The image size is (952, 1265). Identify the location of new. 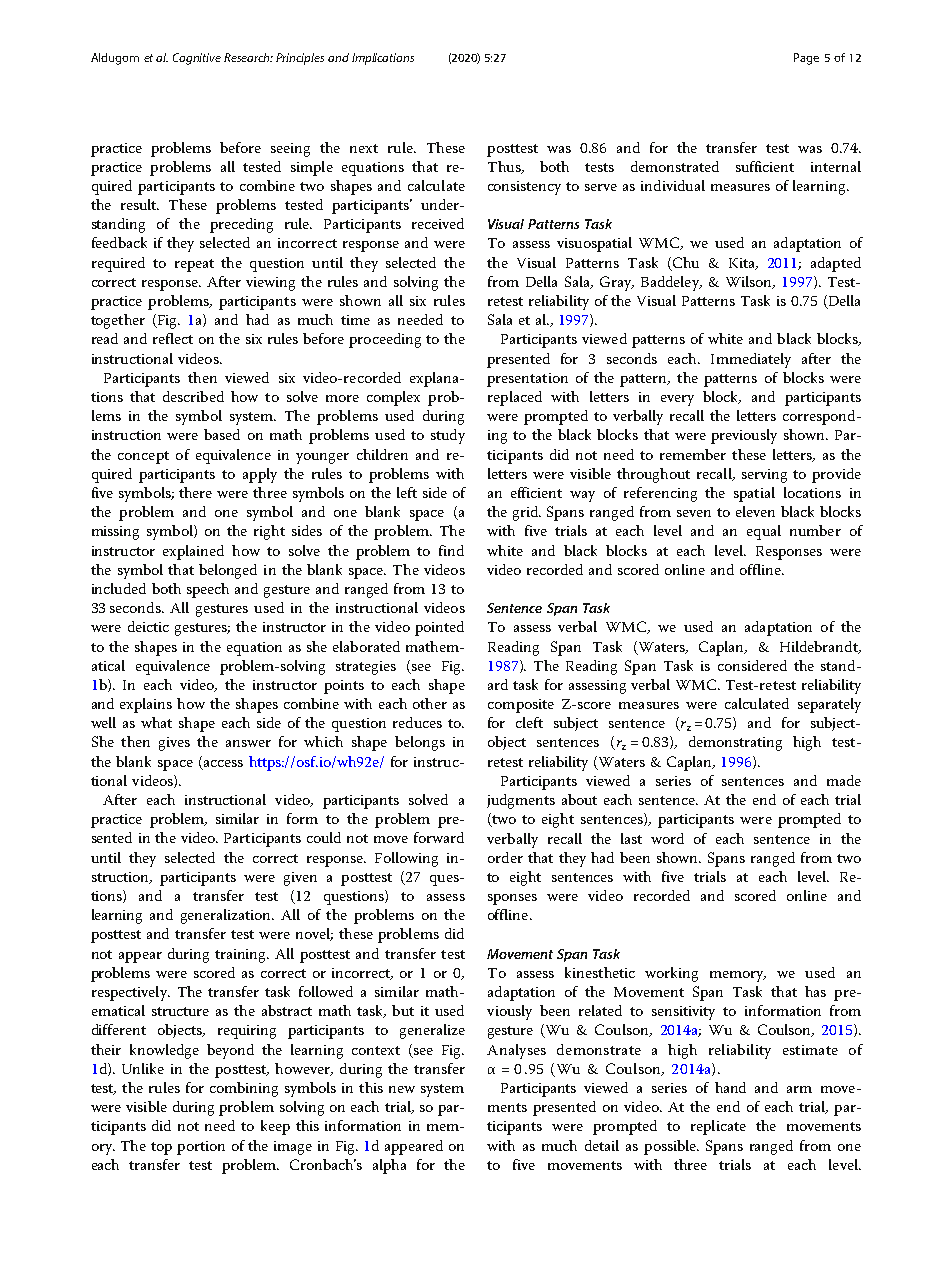
(402, 1089).
